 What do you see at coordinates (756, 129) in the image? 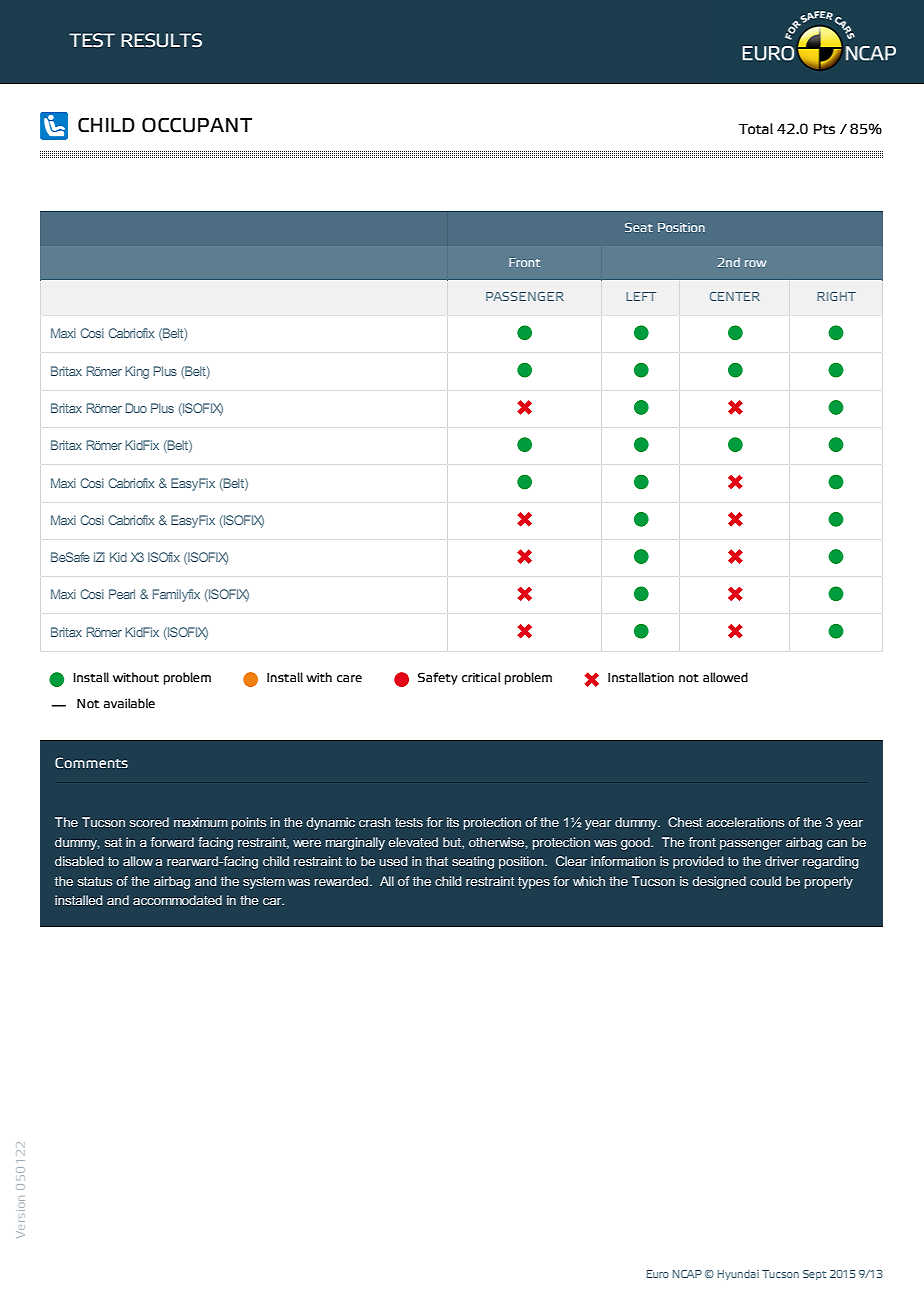
I see `Total` at bounding box center [756, 129].
